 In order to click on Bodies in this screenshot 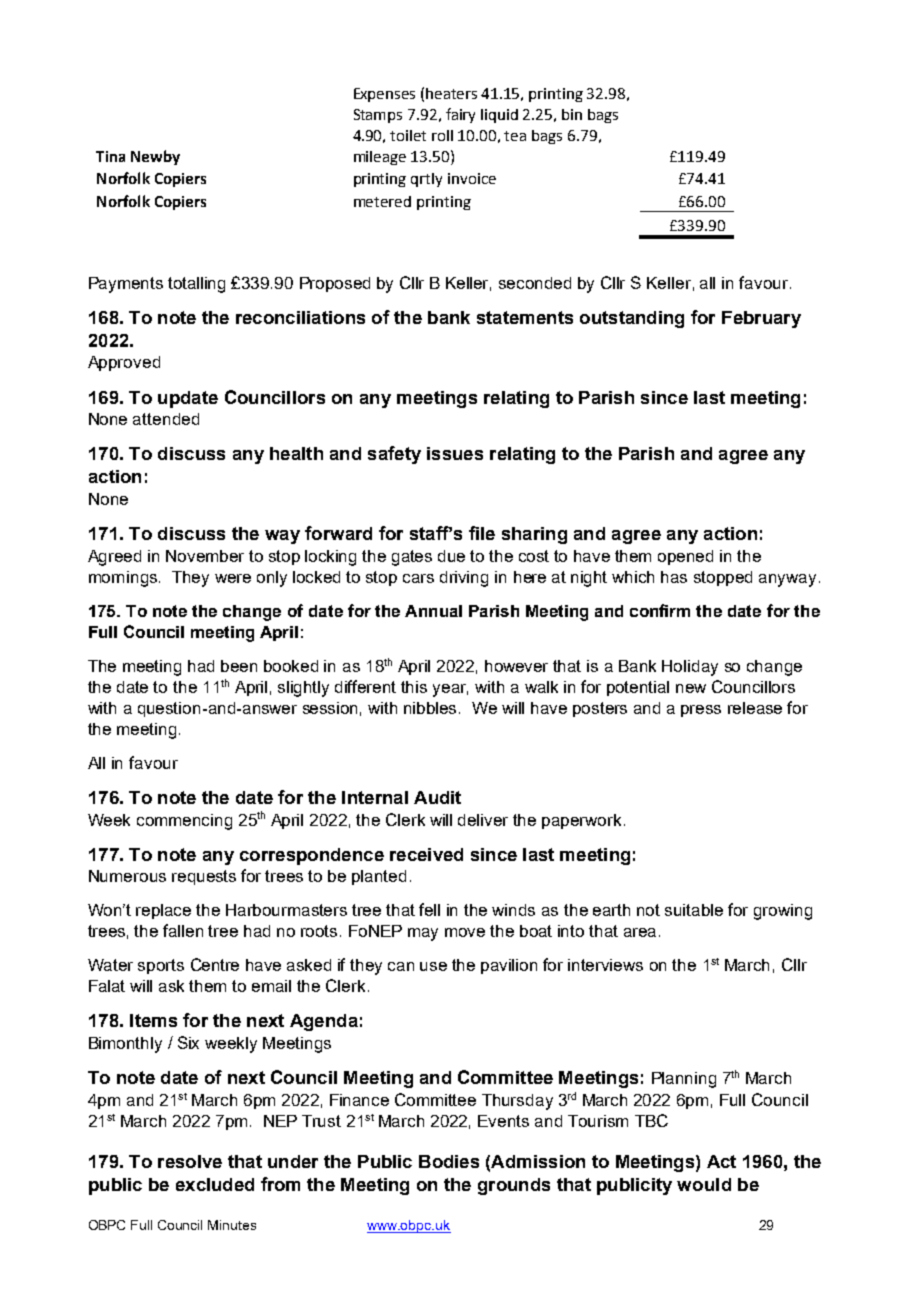, I will do `click(449, 1161)`.
